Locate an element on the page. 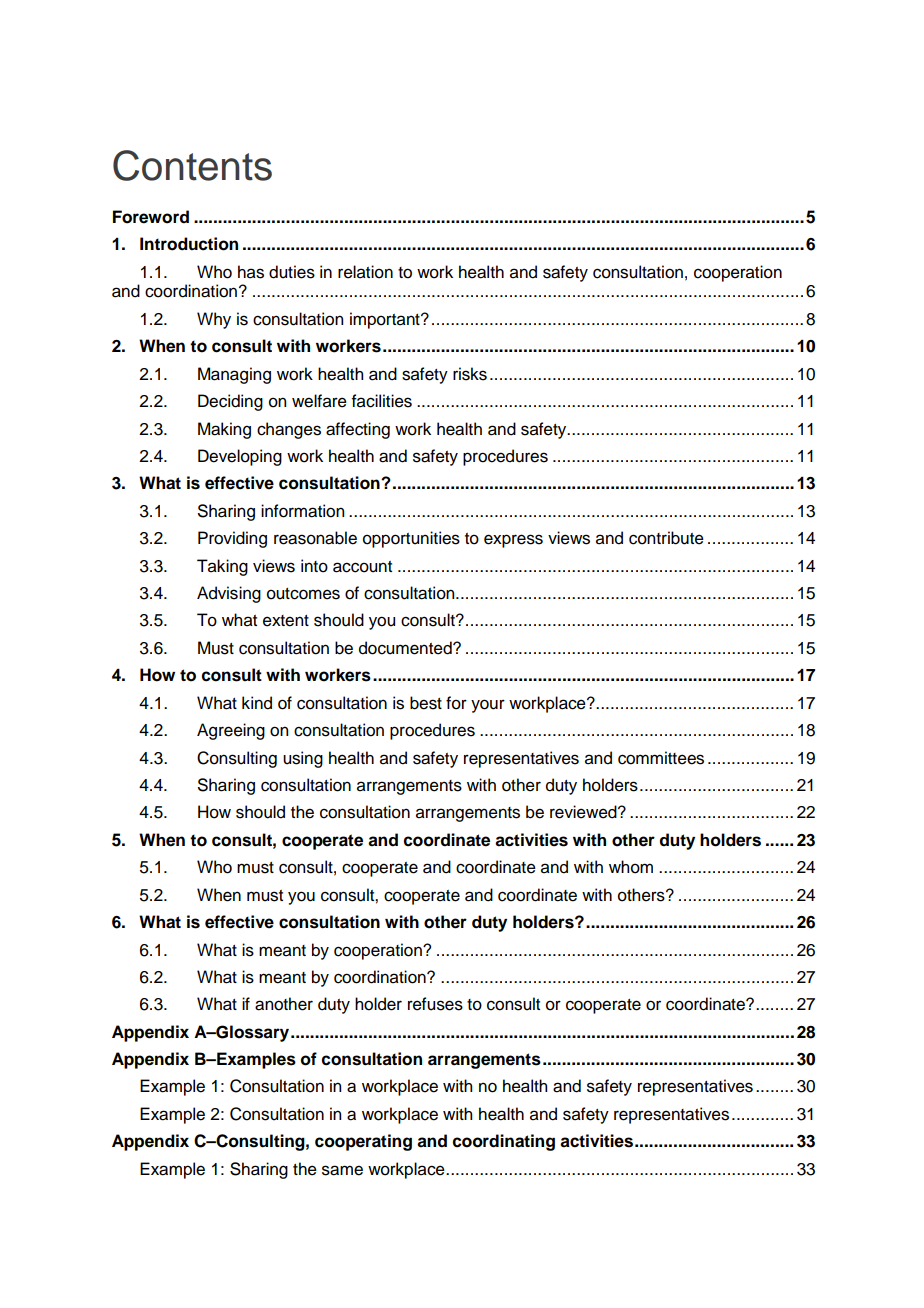  Making is located at coordinates (224, 430).
